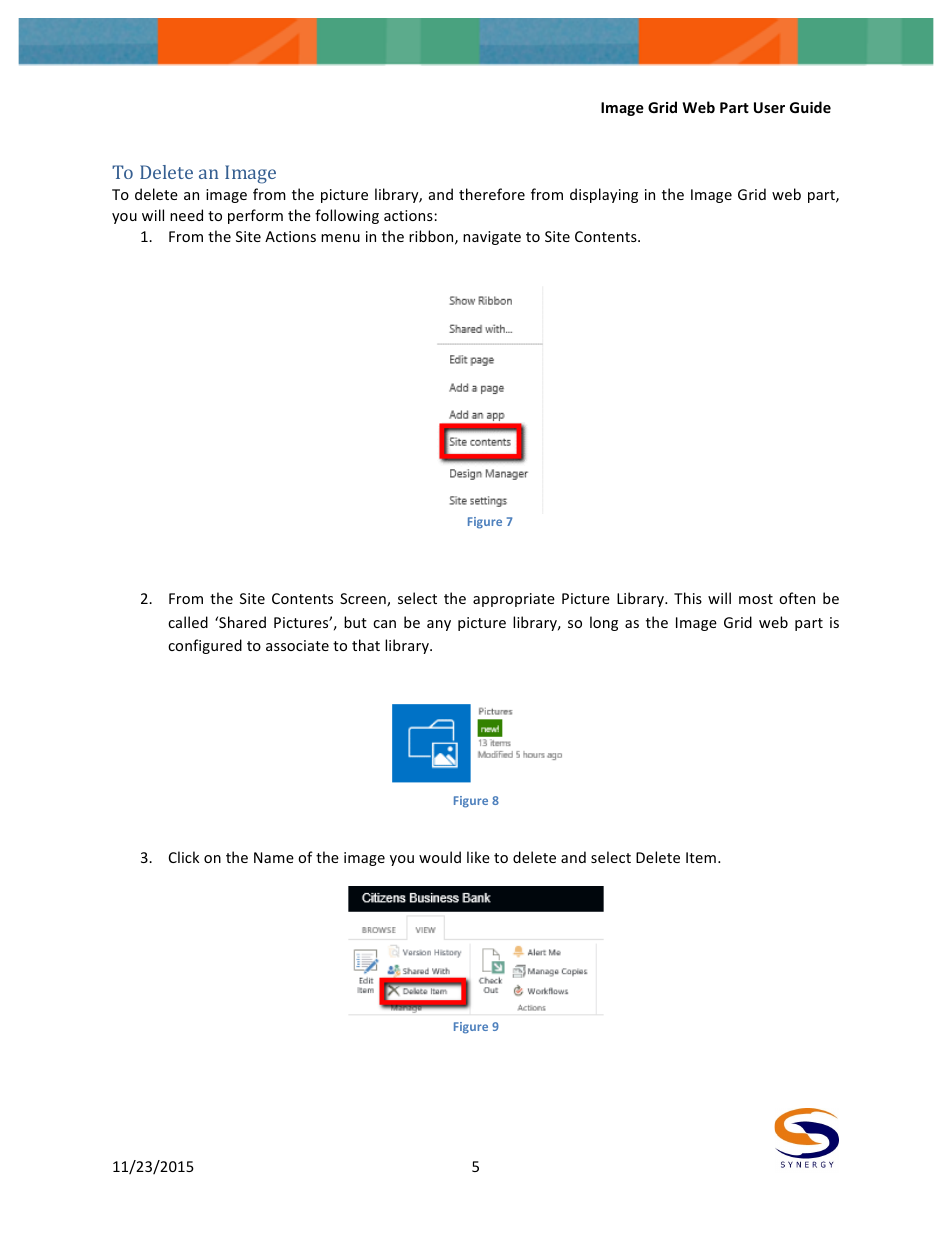 The height and width of the page is (1233, 952). Describe the element at coordinates (274, 857) in the page. I see `Name` at that location.
